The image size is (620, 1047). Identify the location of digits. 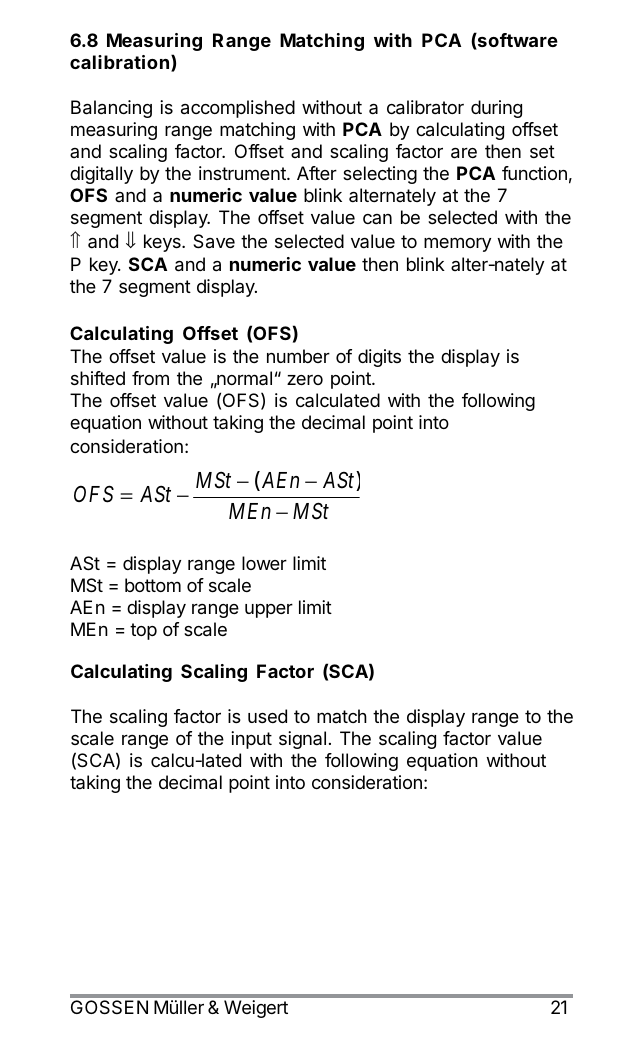
(379, 358).
